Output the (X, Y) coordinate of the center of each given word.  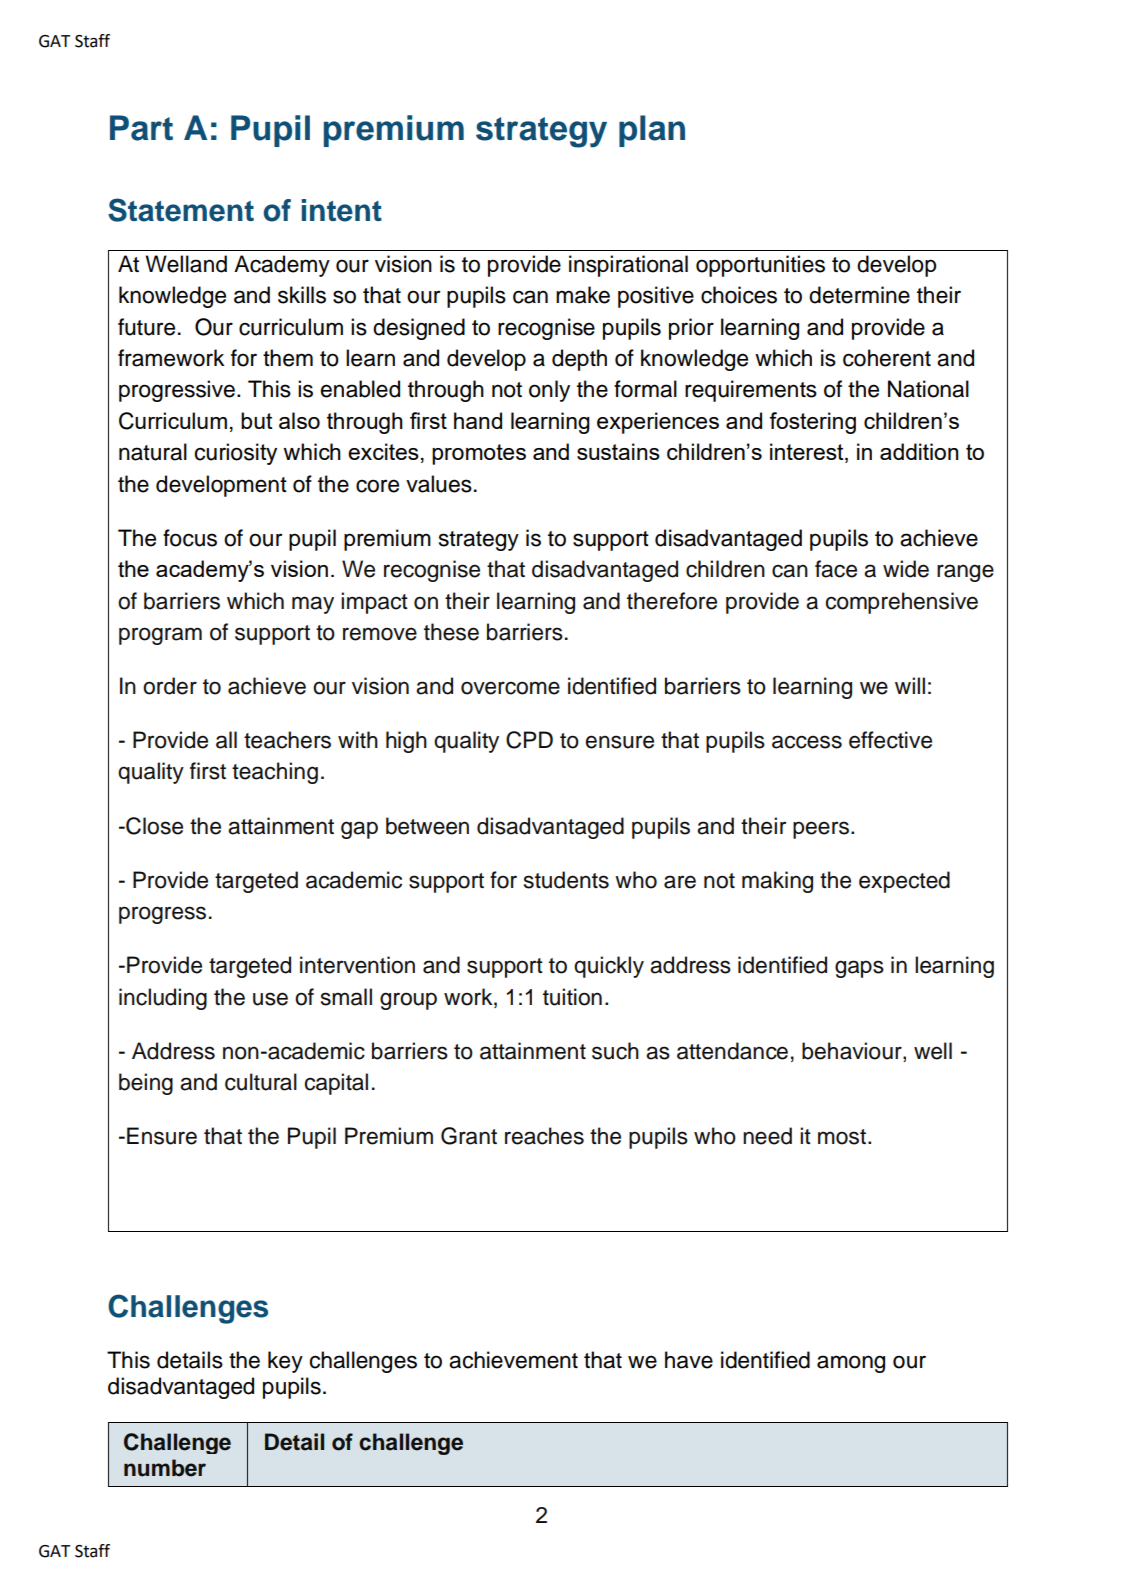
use (270, 999)
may (313, 605)
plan (652, 131)
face (836, 569)
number (165, 1468)
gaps (859, 969)
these (451, 632)
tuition (572, 997)
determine (859, 295)
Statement (181, 210)
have (689, 1360)
